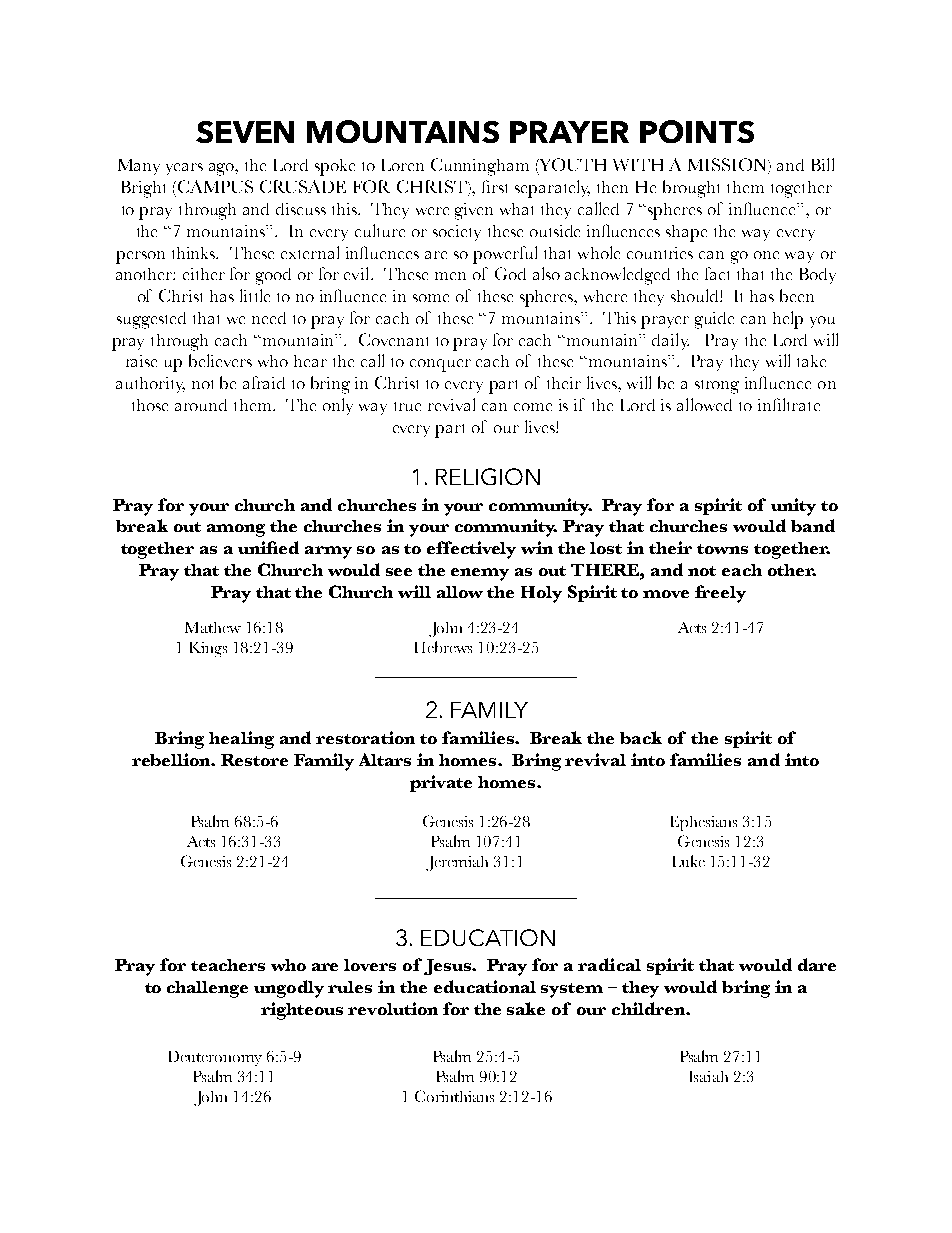  I want to click on Mathew, so click(213, 627).
